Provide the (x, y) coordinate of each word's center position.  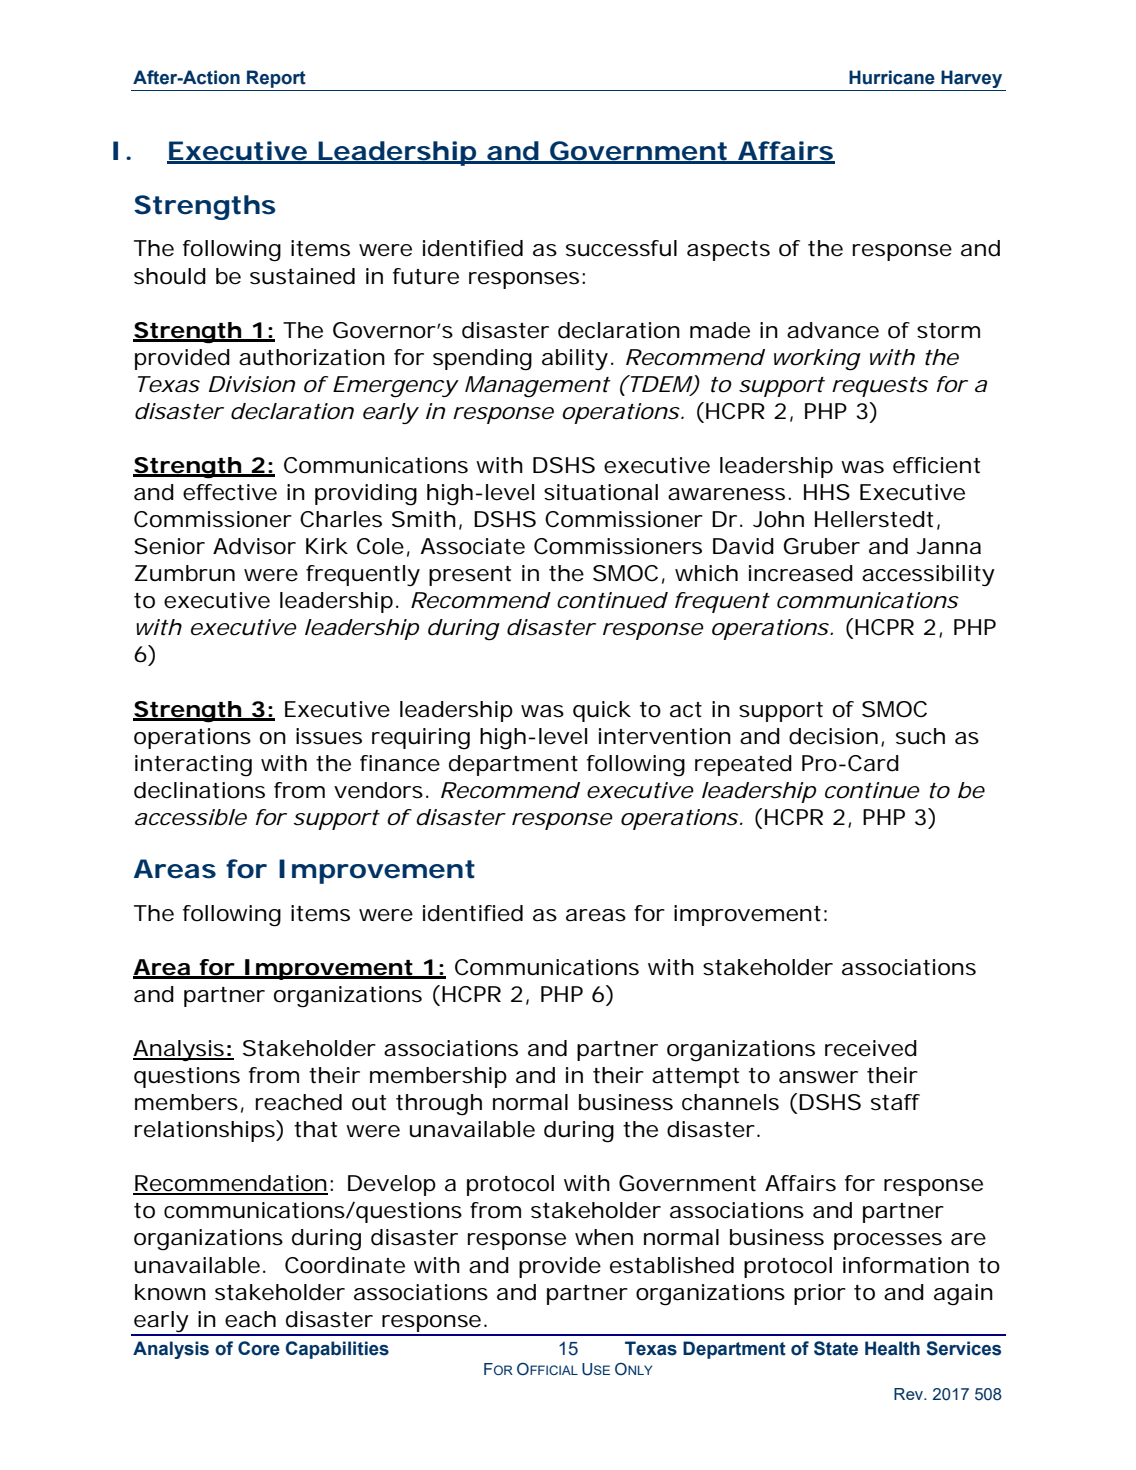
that (315, 1129)
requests (880, 387)
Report (276, 79)
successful (621, 248)
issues (329, 736)
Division (252, 384)
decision (833, 736)
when (604, 1237)
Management (538, 387)
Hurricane (892, 77)
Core (259, 1348)
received (871, 1048)
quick (602, 711)
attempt (695, 1078)
